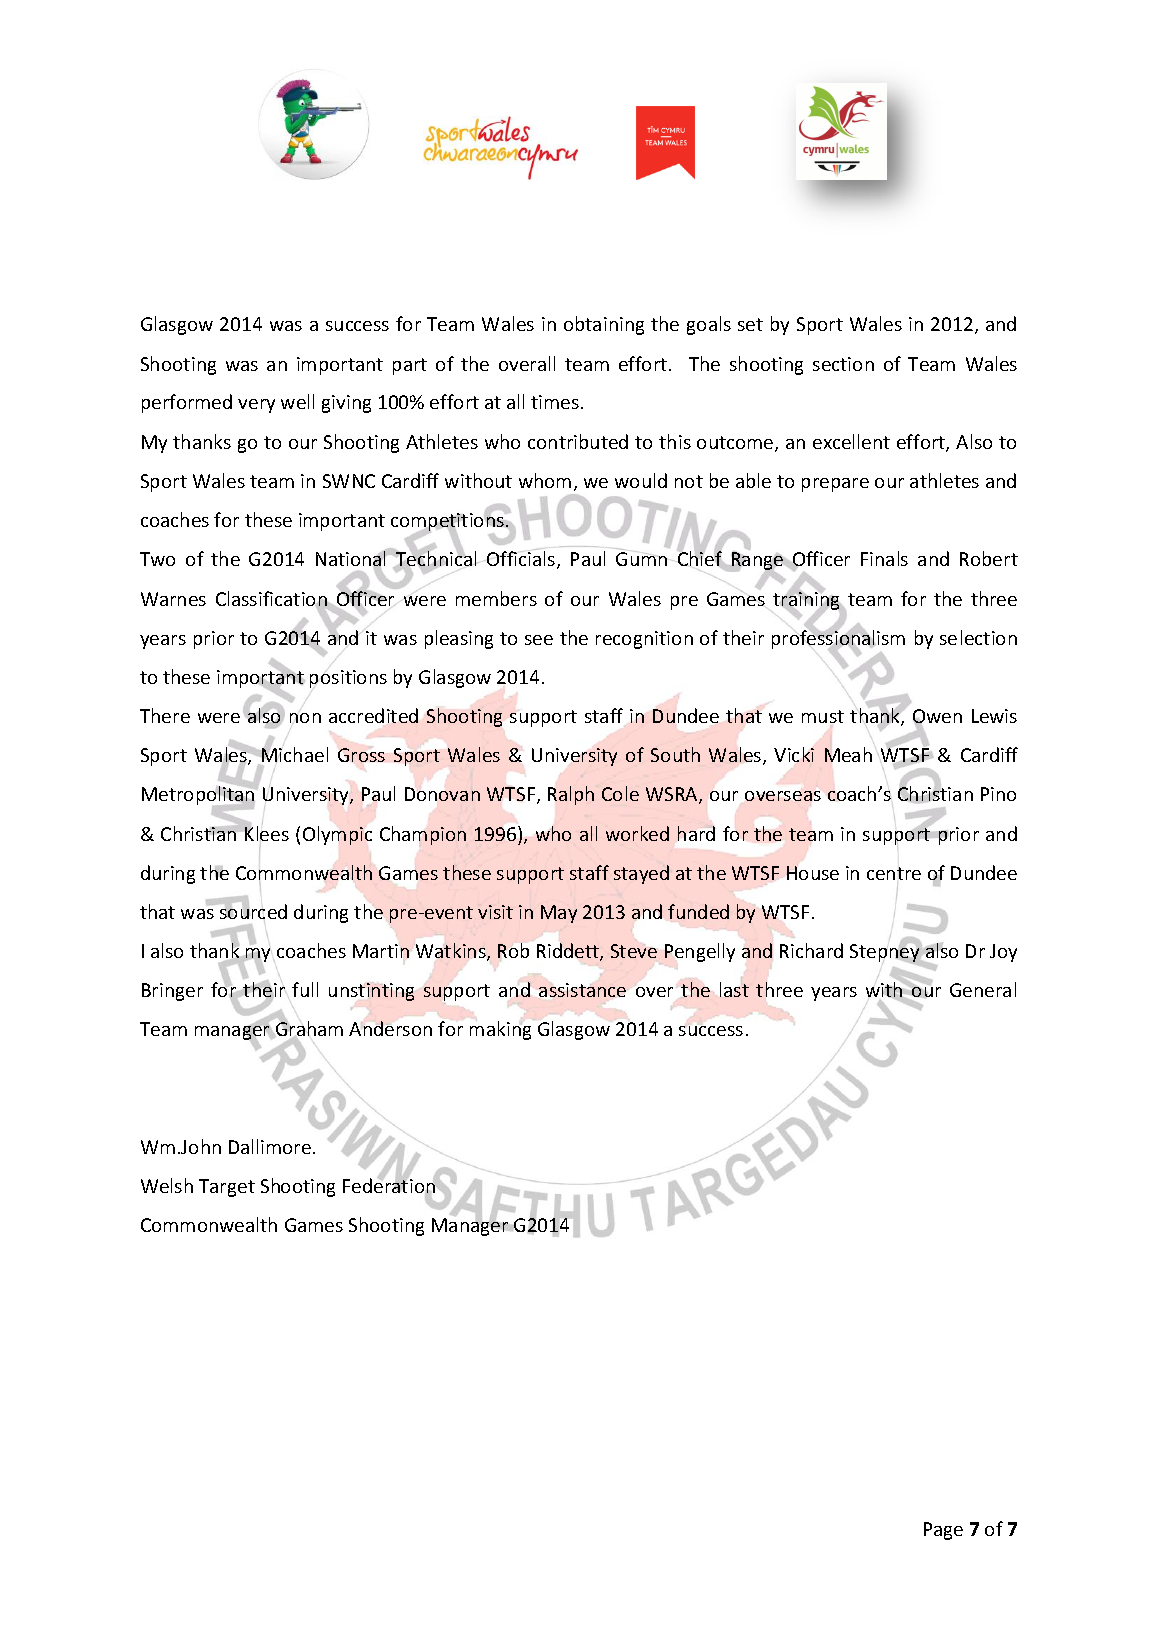  I want to click on General, so click(983, 989).
